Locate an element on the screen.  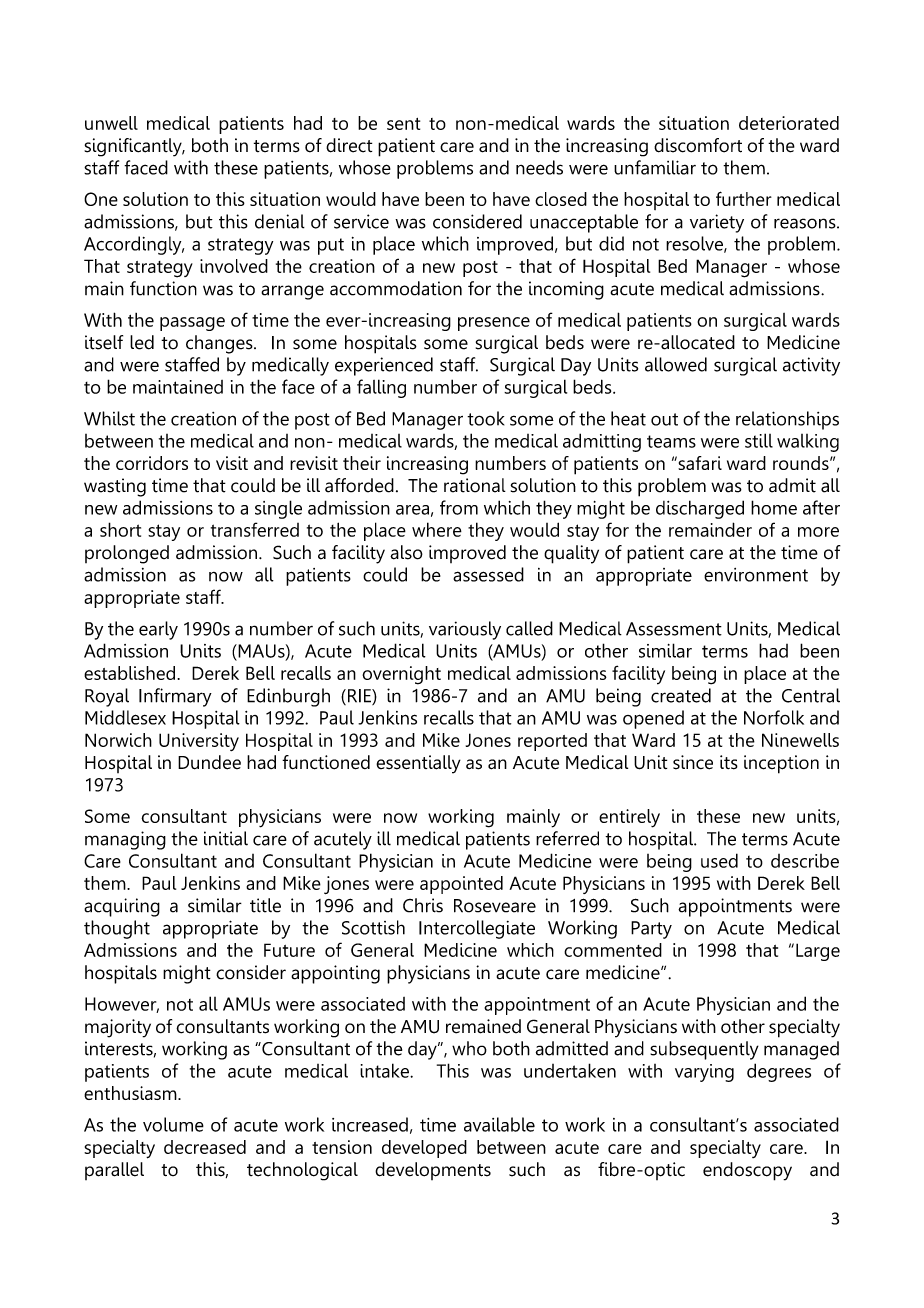
discomfort is located at coordinates (698, 145).
